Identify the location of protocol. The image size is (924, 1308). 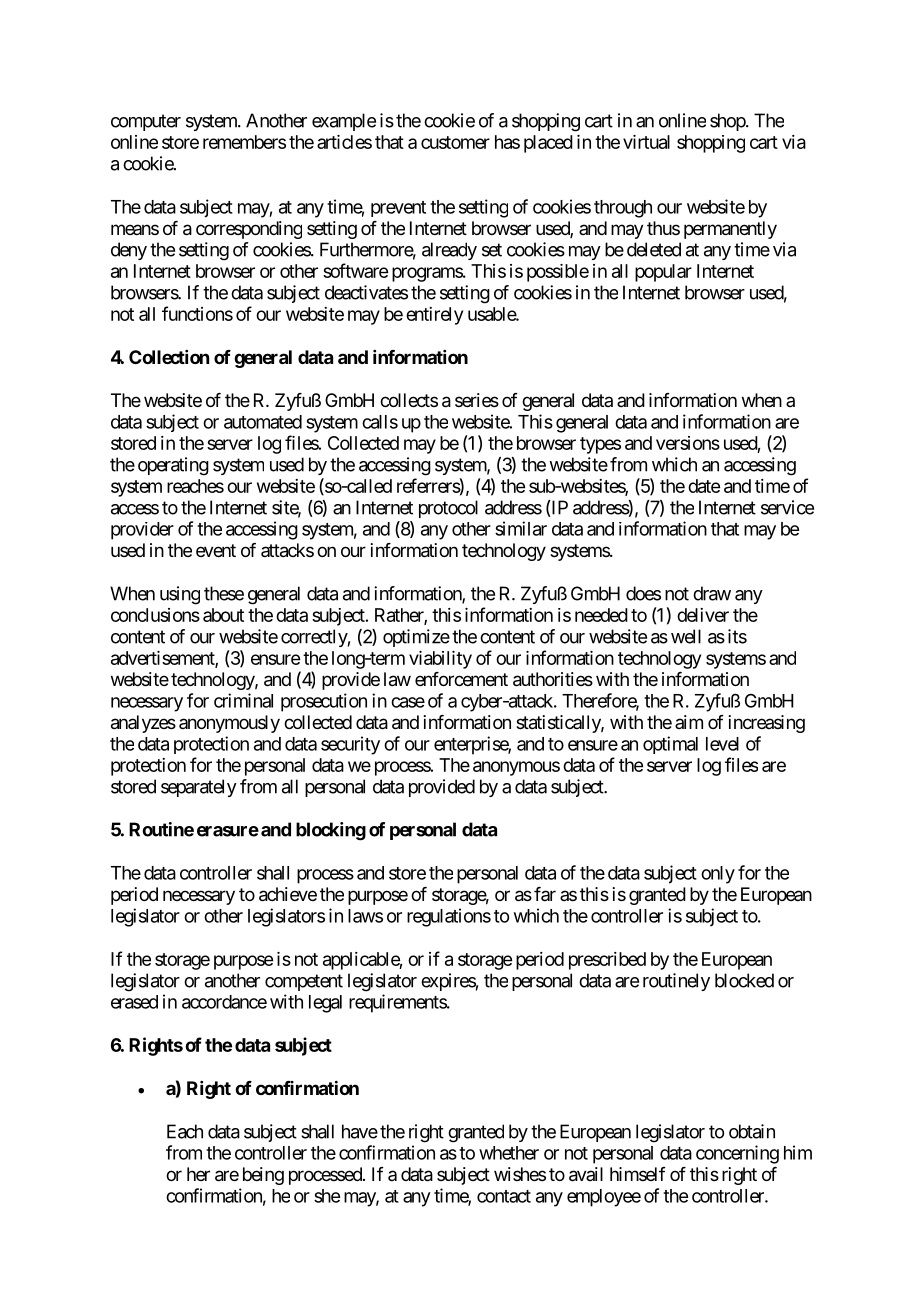
(448, 509).
